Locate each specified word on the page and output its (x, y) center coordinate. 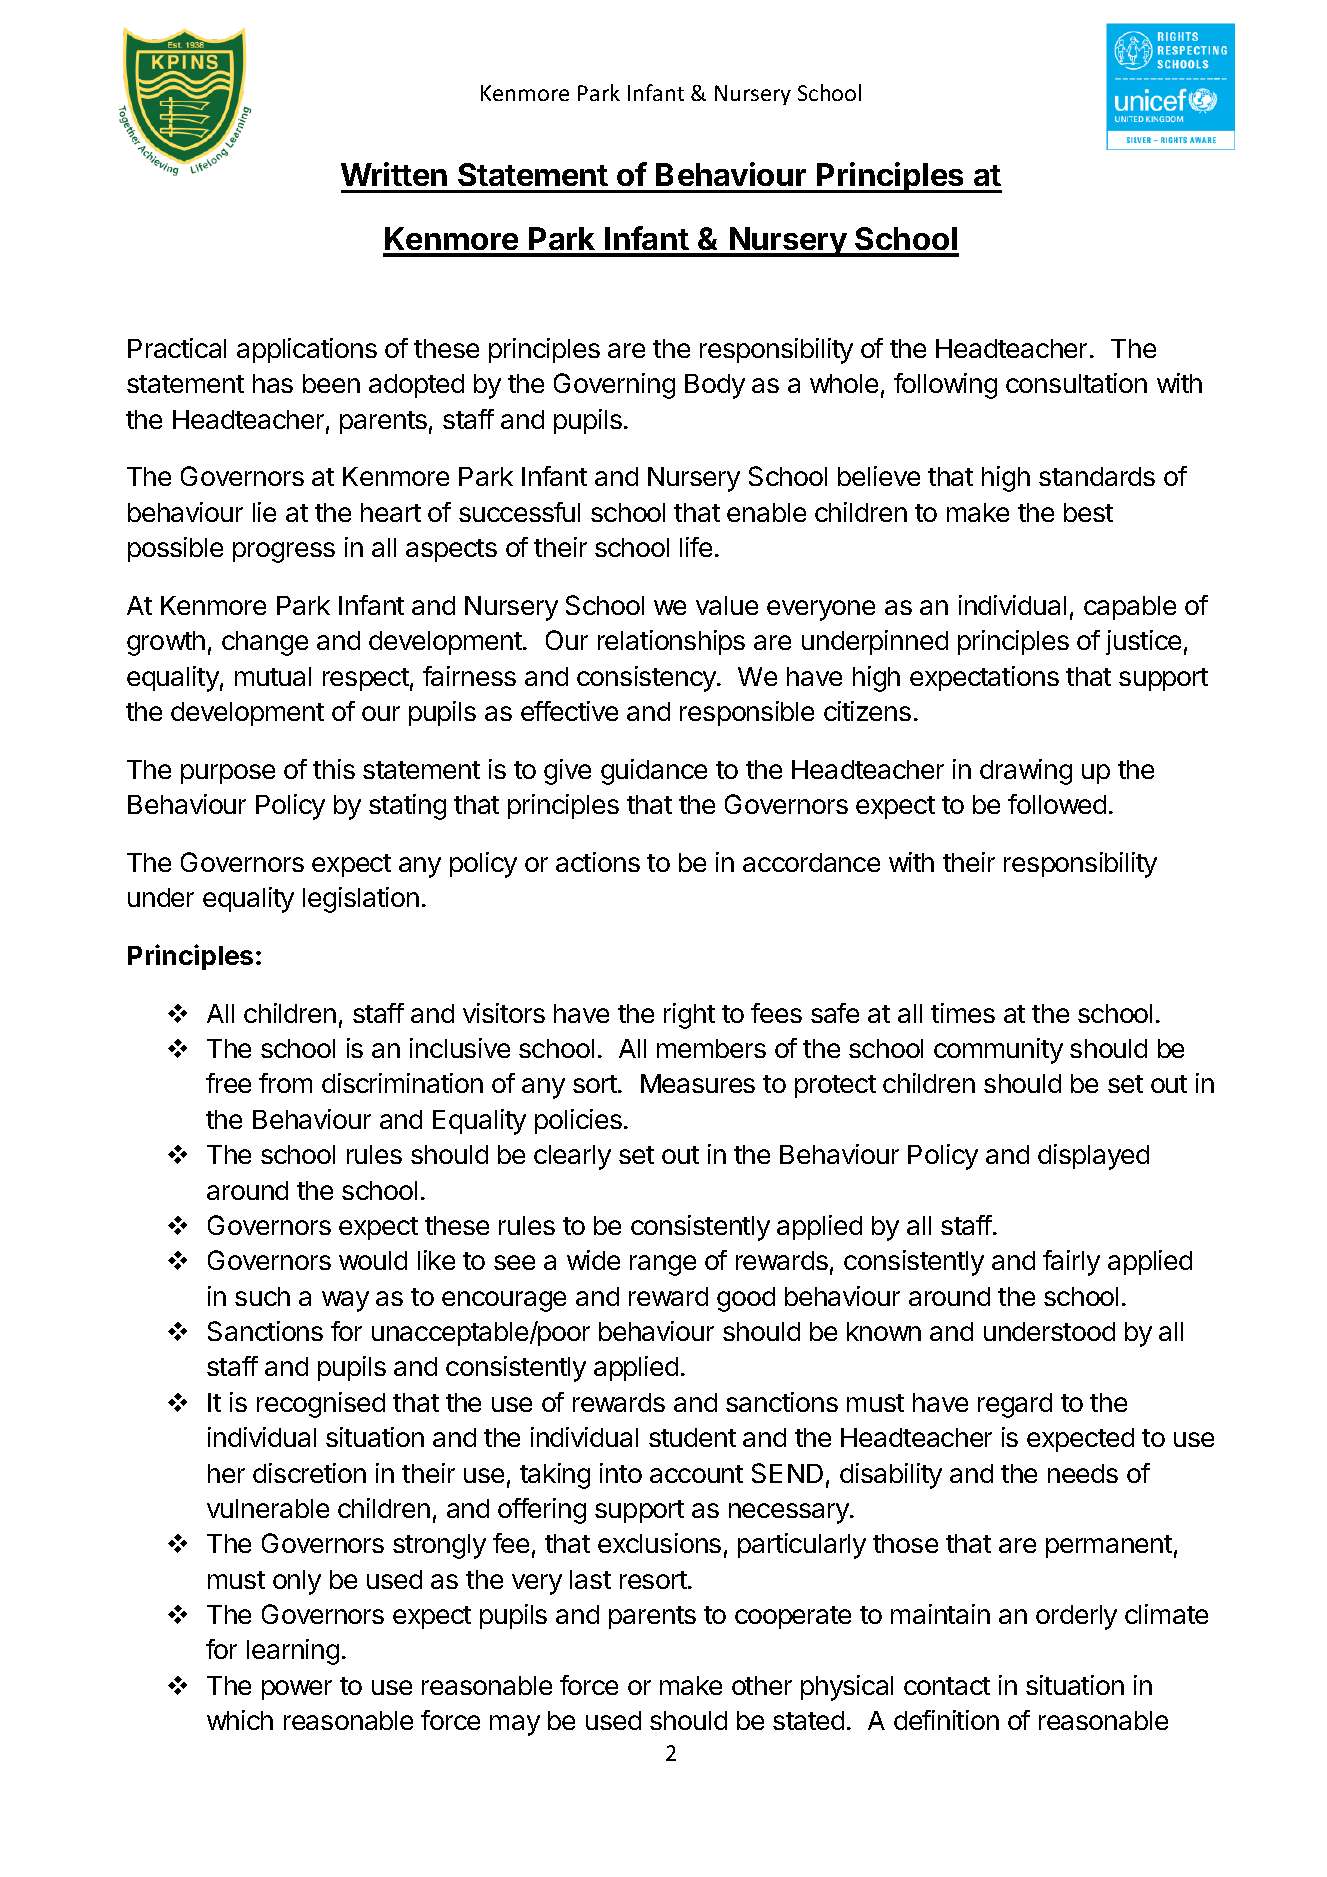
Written (394, 174)
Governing (614, 386)
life (696, 547)
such (262, 1296)
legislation (361, 900)
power (297, 1690)
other (762, 1685)
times (963, 1013)
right (689, 1016)
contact (947, 1686)
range (663, 1265)
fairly (1071, 1263)
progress (284, 552)
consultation (1076, 383)
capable (1130, 608)
